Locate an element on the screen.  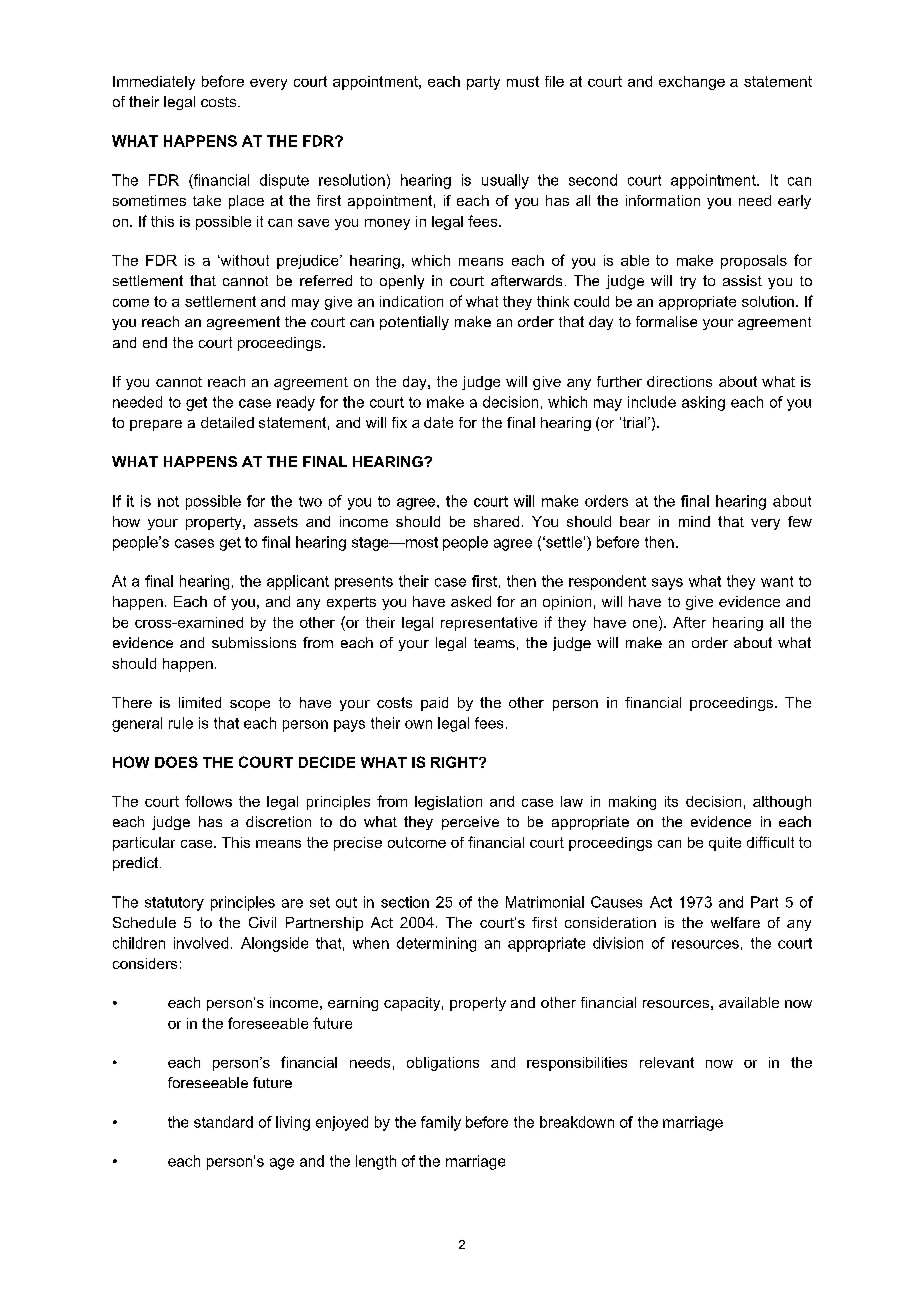
representative is located at coordinates (489, 624).
